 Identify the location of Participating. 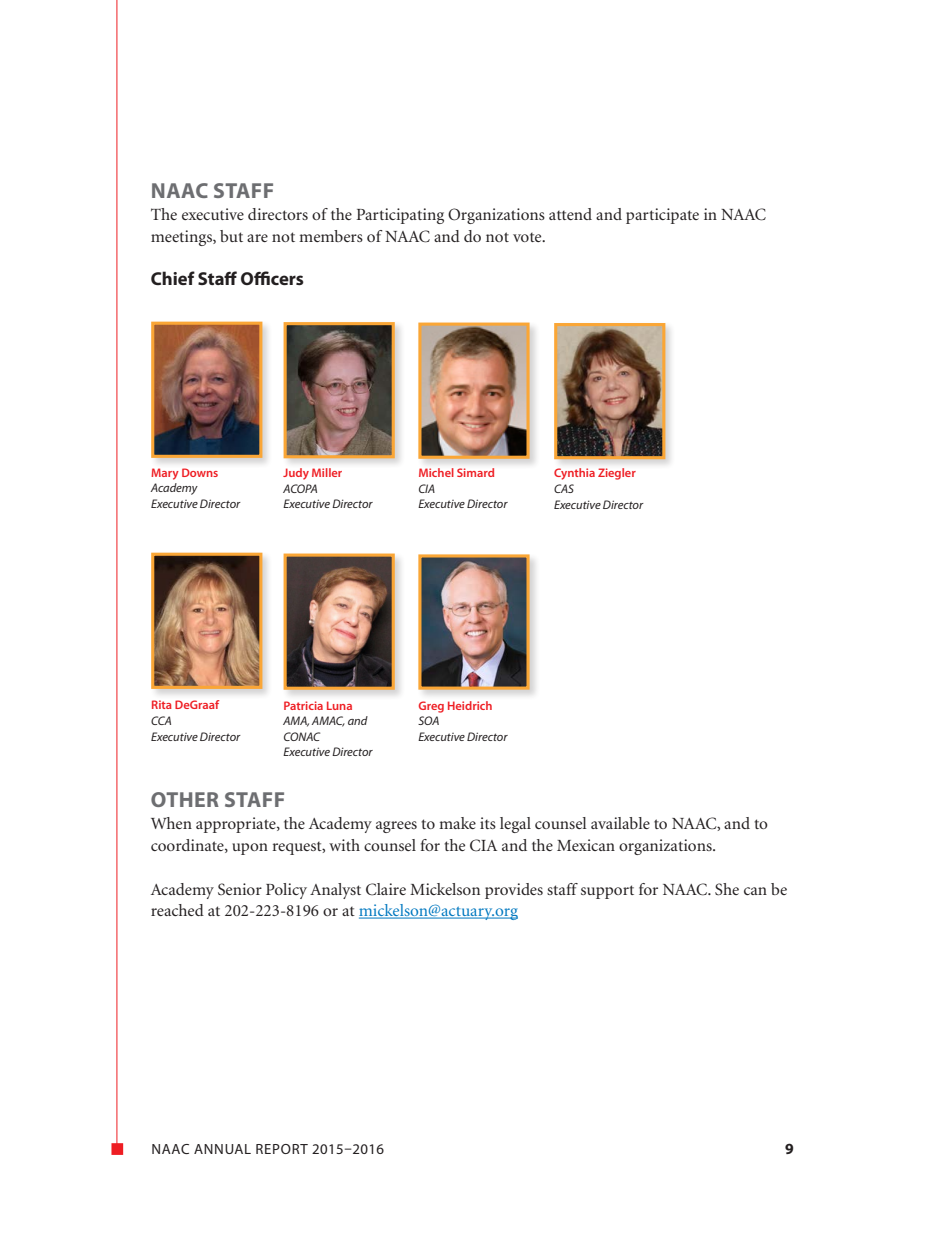
(400, 216).
